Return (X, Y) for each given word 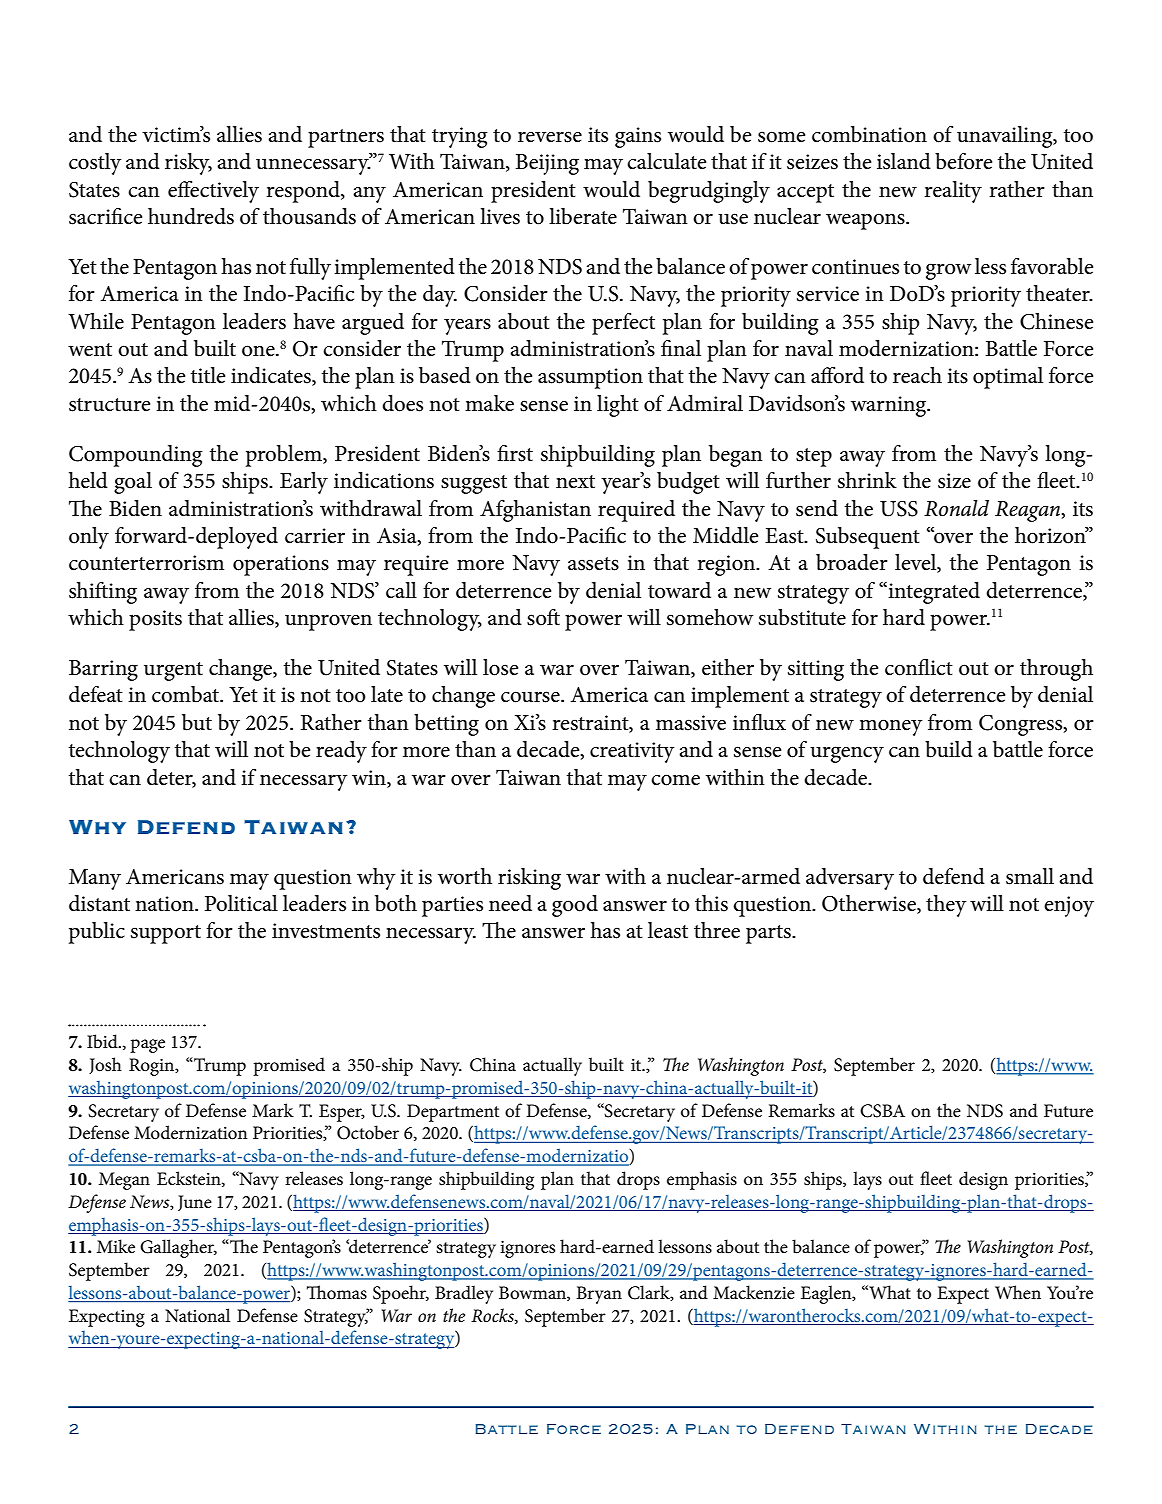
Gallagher (178, 1248)
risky (188, 164)
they (946, 906)
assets (593, 564)
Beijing (547, 164)
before (963, 161)
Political (241, 903)
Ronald (956, 508)
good (575, 906)
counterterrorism (146, 563)
